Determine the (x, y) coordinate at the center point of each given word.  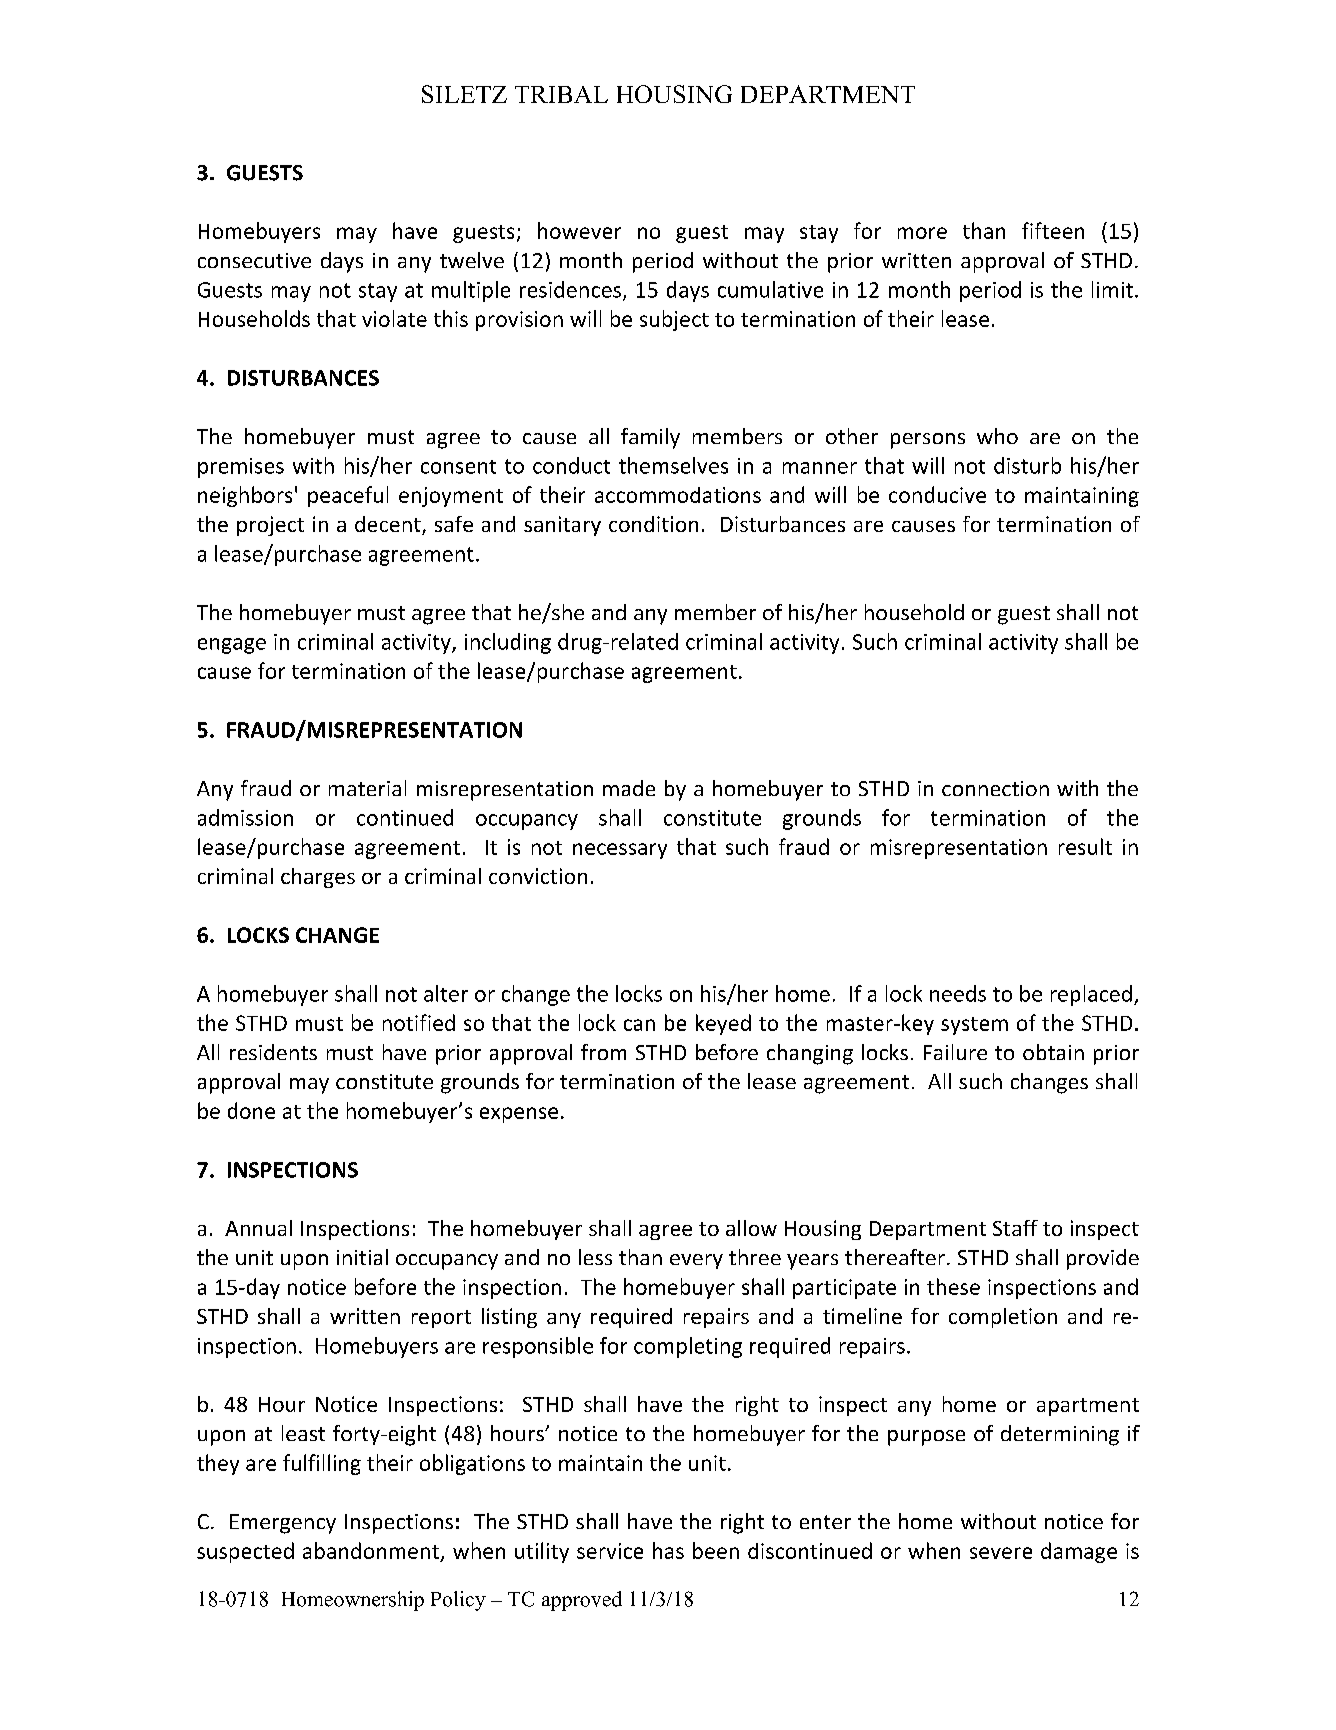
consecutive (254, 260)
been (716, 1550)
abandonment (371, 1550)
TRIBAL (561, 94)
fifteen (1053, 230)
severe (1001, 1553)
